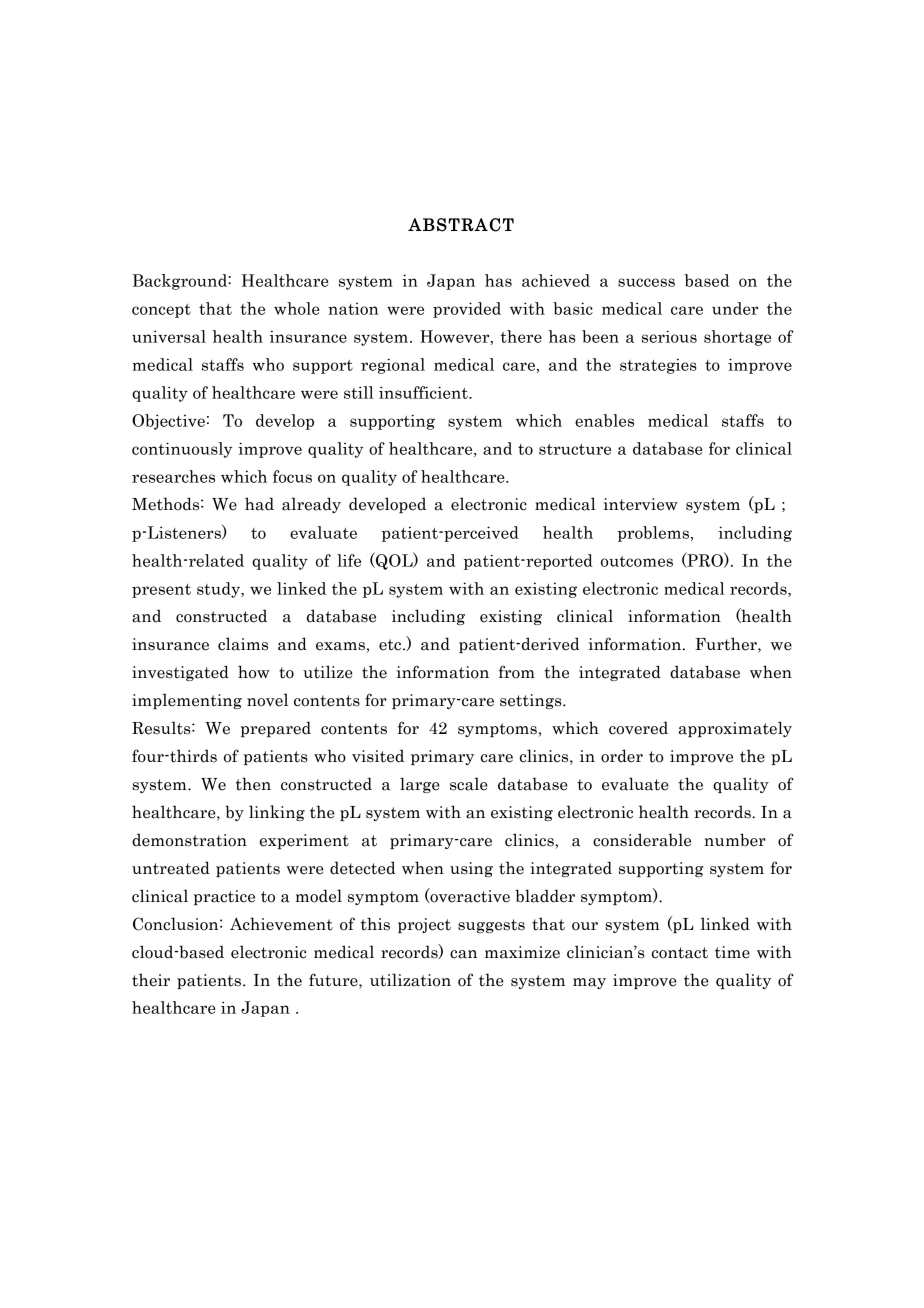  What do you see at coordinates (151, 980) in the page?
I see `their` at bounding box center [151, 980].
